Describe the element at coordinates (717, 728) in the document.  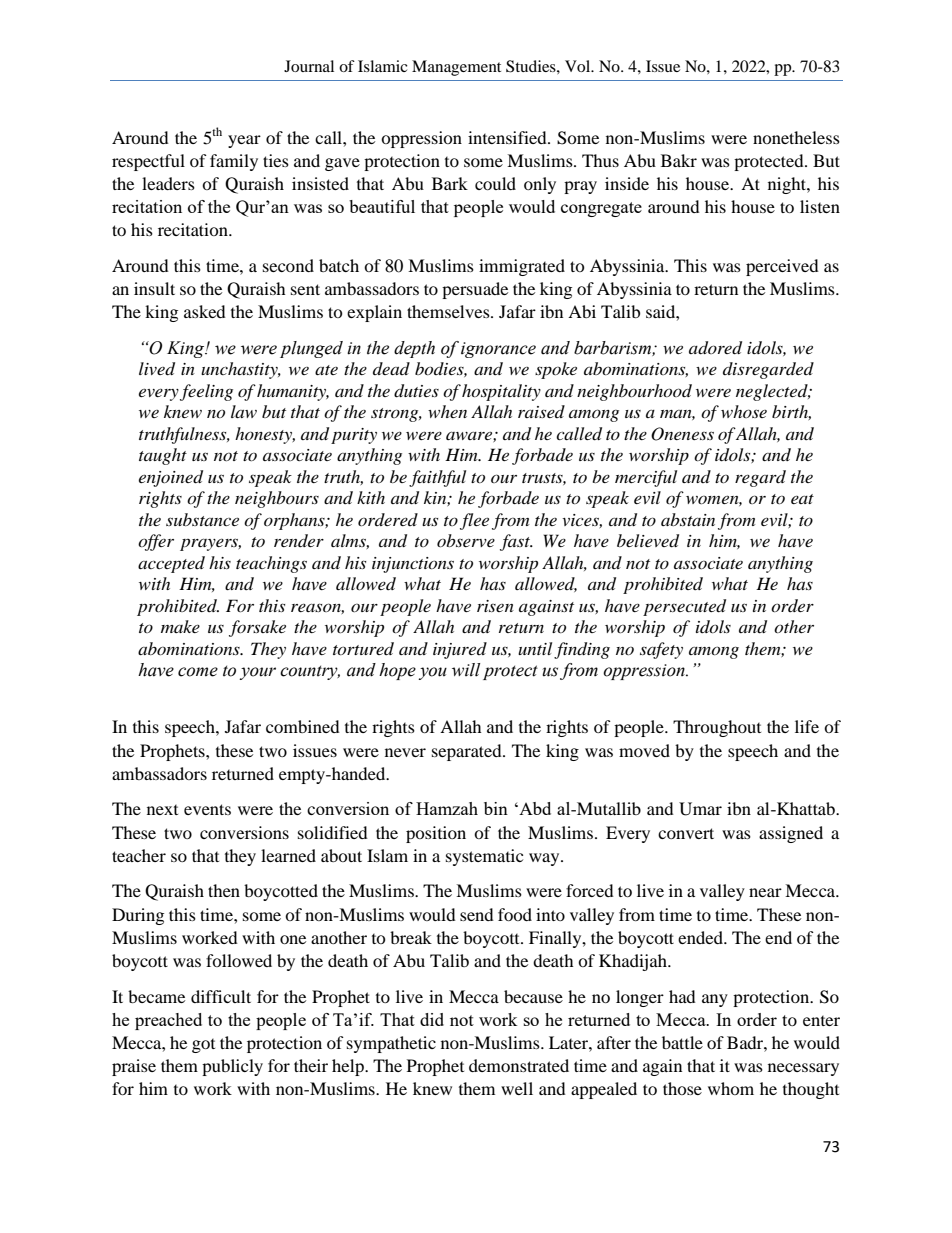
I see `Throughout` at that location.
